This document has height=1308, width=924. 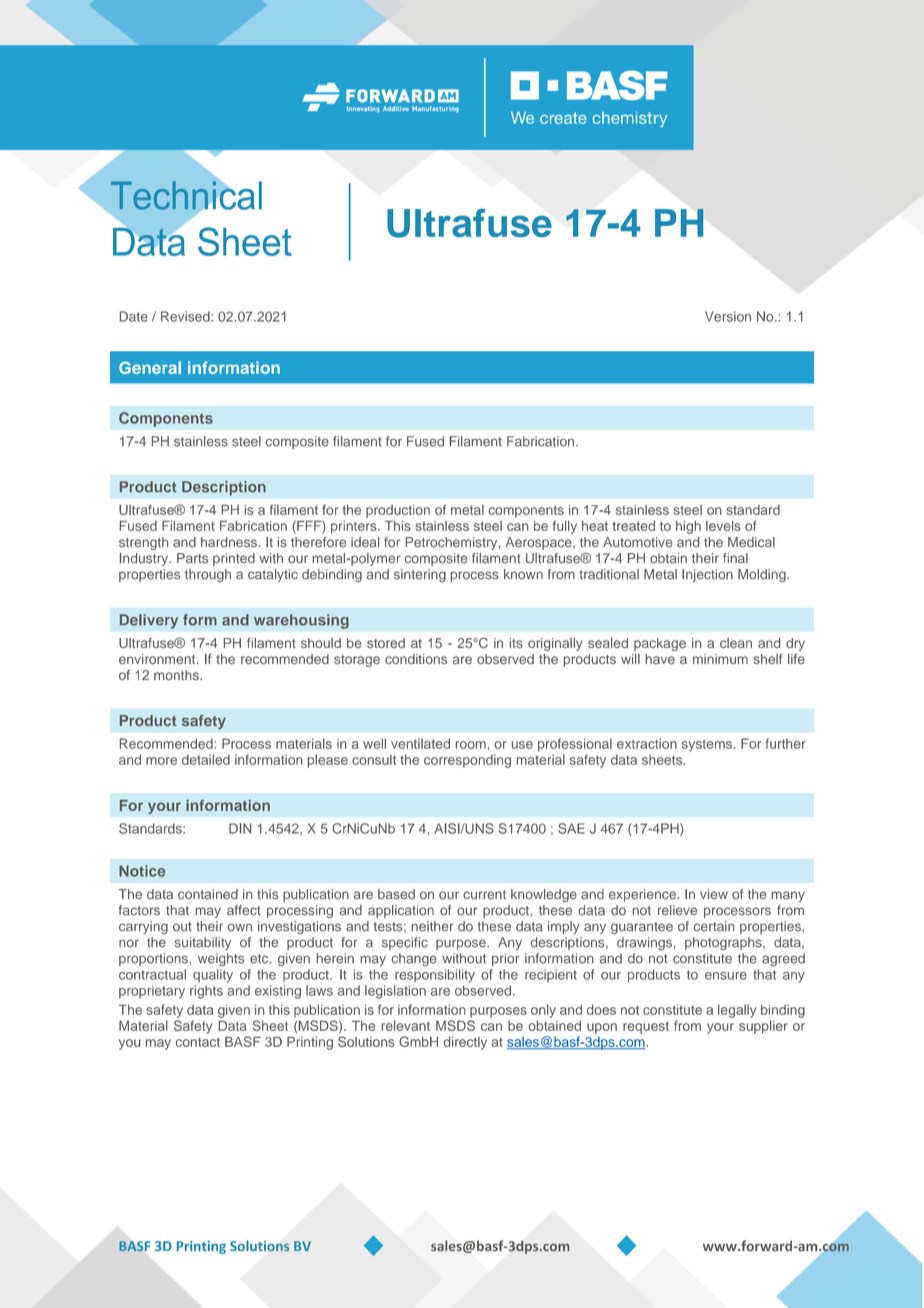 I want to click on conditions, so click(x=416, y=659).
